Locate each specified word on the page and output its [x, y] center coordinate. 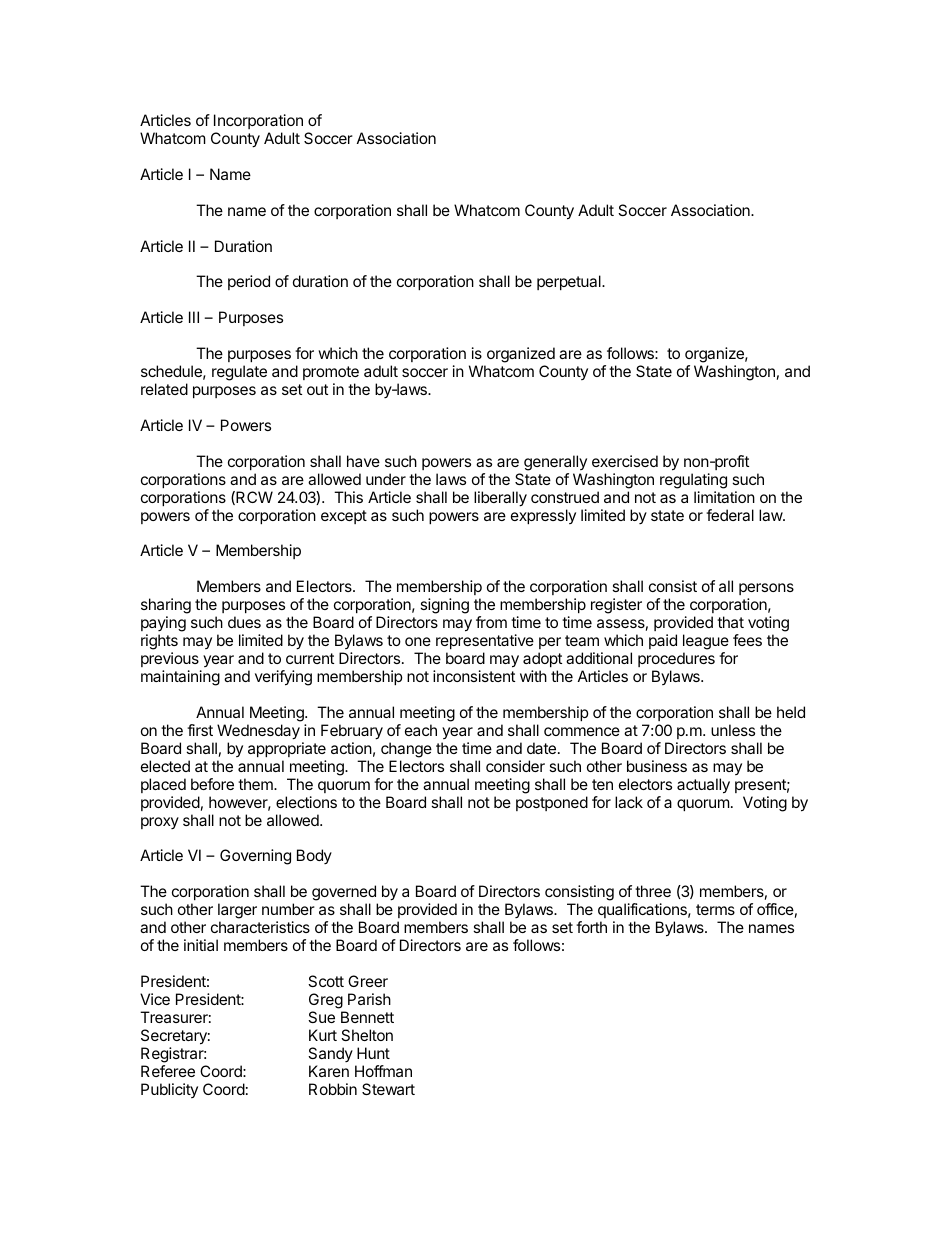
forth [591, 927]
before [212, 784]
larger [237, 912]
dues [244, 622]
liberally [500, 499]
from [491, 622]
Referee [168, 1071]
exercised [625, 461]
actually [703, 786]
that [730, 622]
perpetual [570, 282]
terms [715, 909]
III [194, 317]
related [164, 389]
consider [515, 766]
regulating [693, 481]
